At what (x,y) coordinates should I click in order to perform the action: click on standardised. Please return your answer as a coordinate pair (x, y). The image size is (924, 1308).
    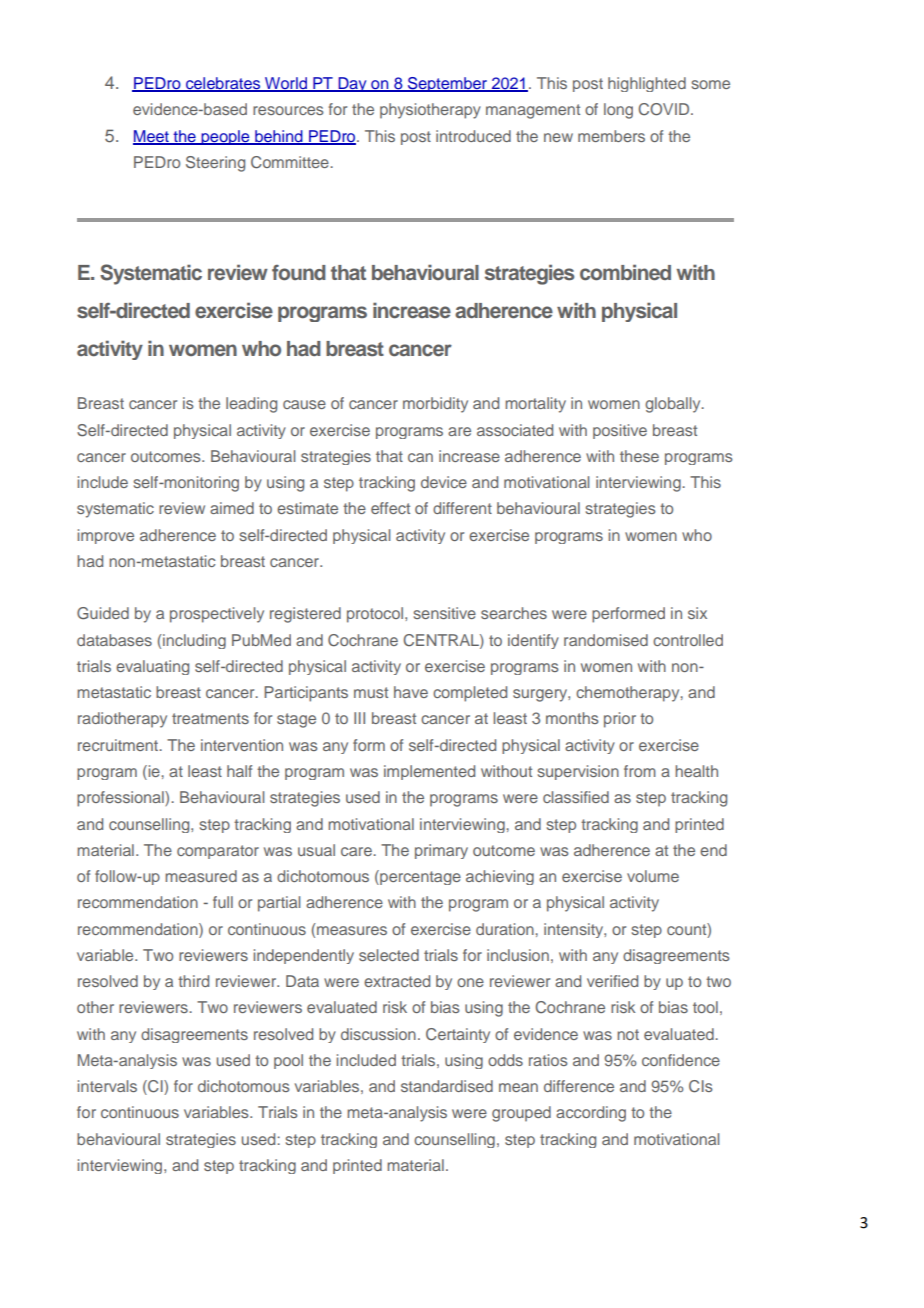
    Looking at the image, I should click on (447, 1086).
